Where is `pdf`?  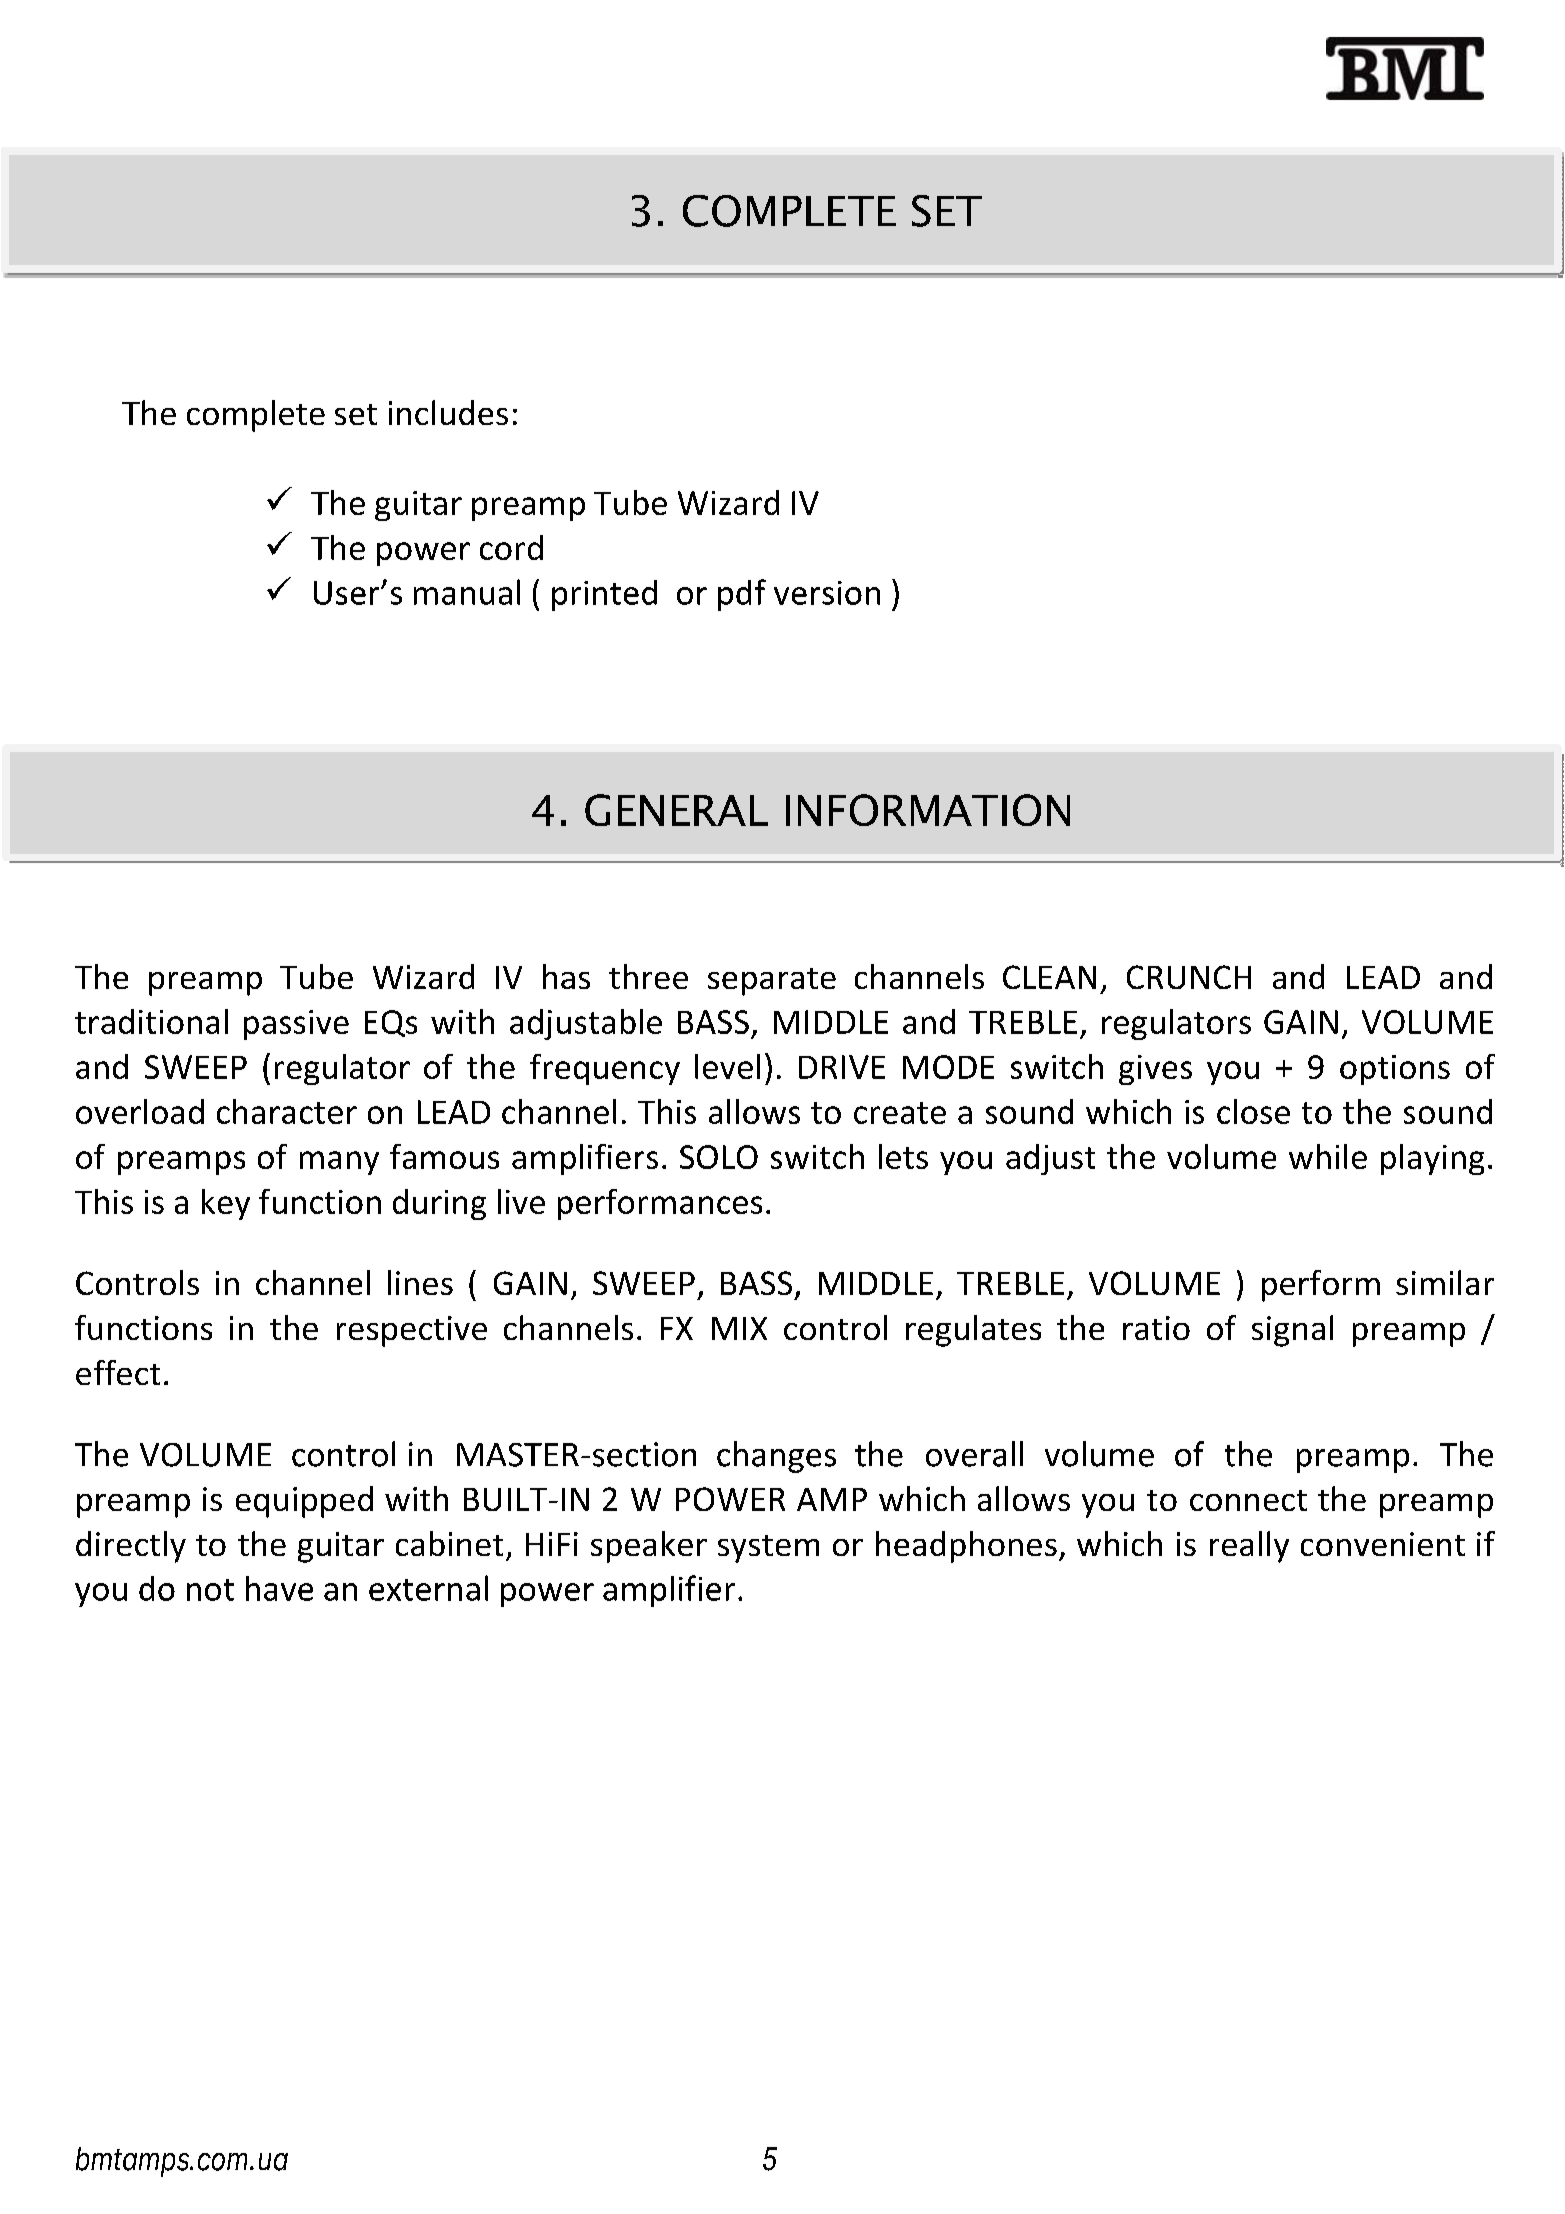 pdf is located at coordinates (742, 595).
